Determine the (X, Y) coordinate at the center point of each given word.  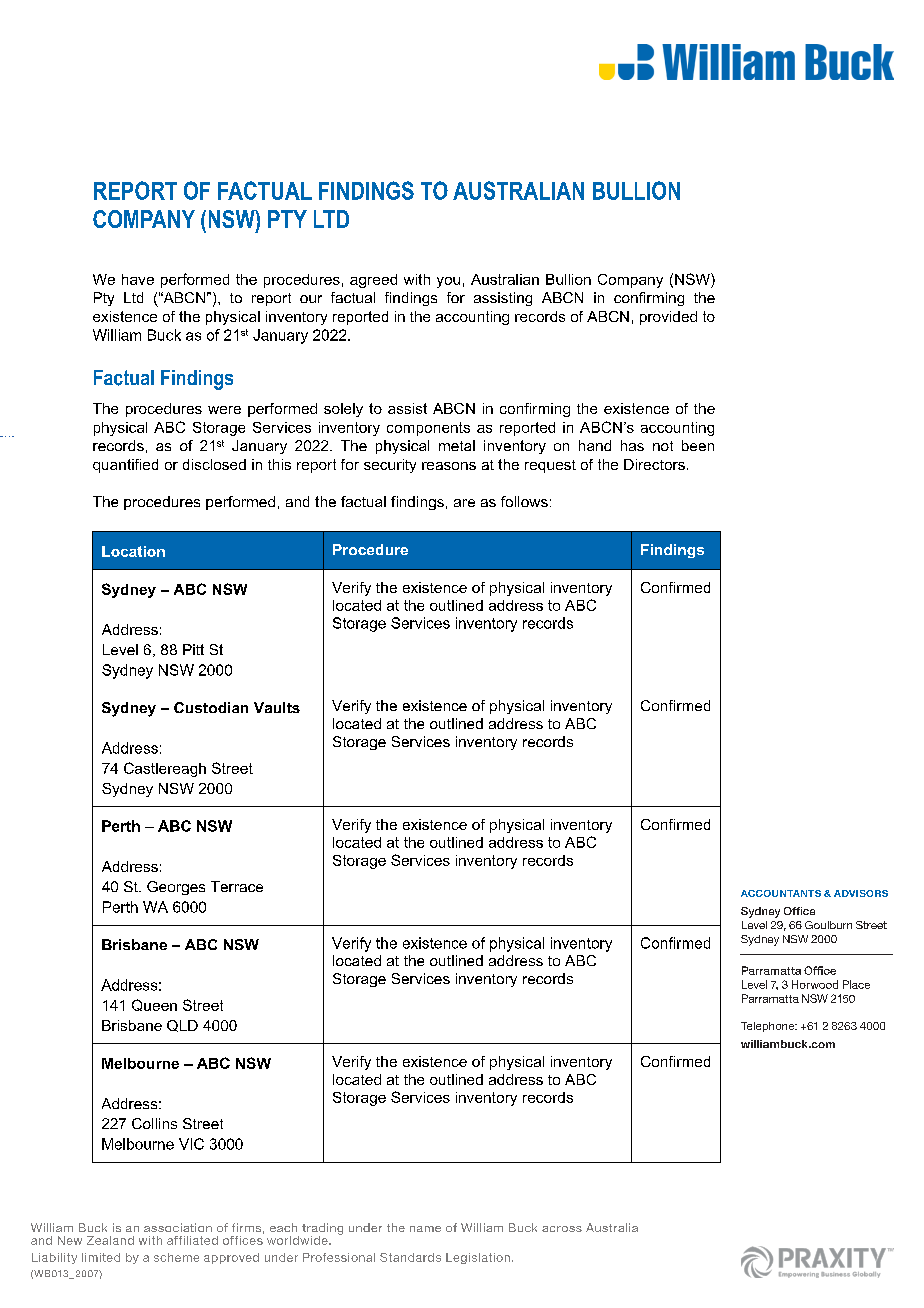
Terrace (237, 886)
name (425, 1229)
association (178, 1227)
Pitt (193, 649)
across (562, 1229)
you (448, 282)
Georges (176, 888)
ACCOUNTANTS (781, 893)
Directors (654, 464)
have (138, 279)
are (464, 503)
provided (668, 318)
